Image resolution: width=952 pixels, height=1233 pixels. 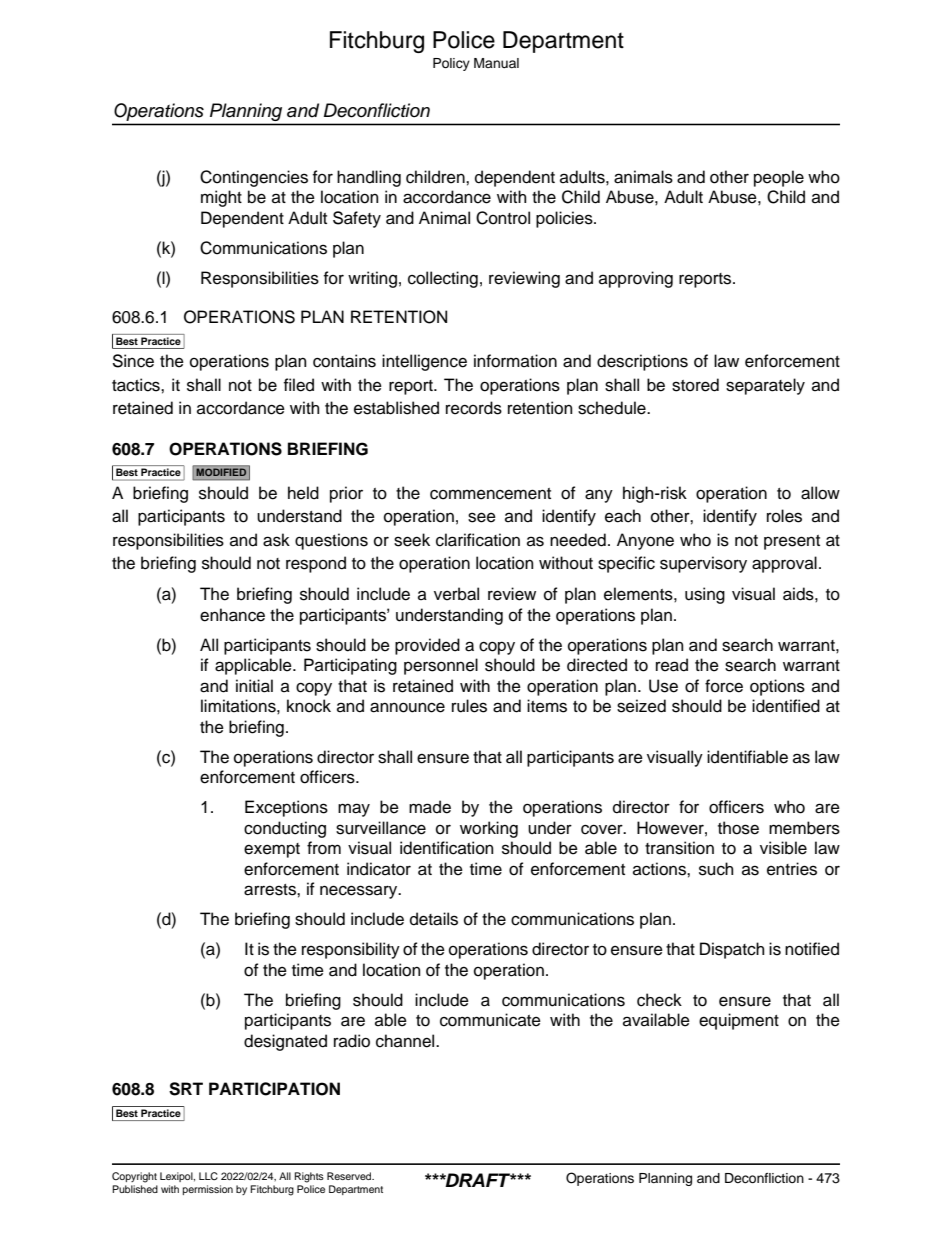 I want to click on verbal, so click(x=456, y=594).
